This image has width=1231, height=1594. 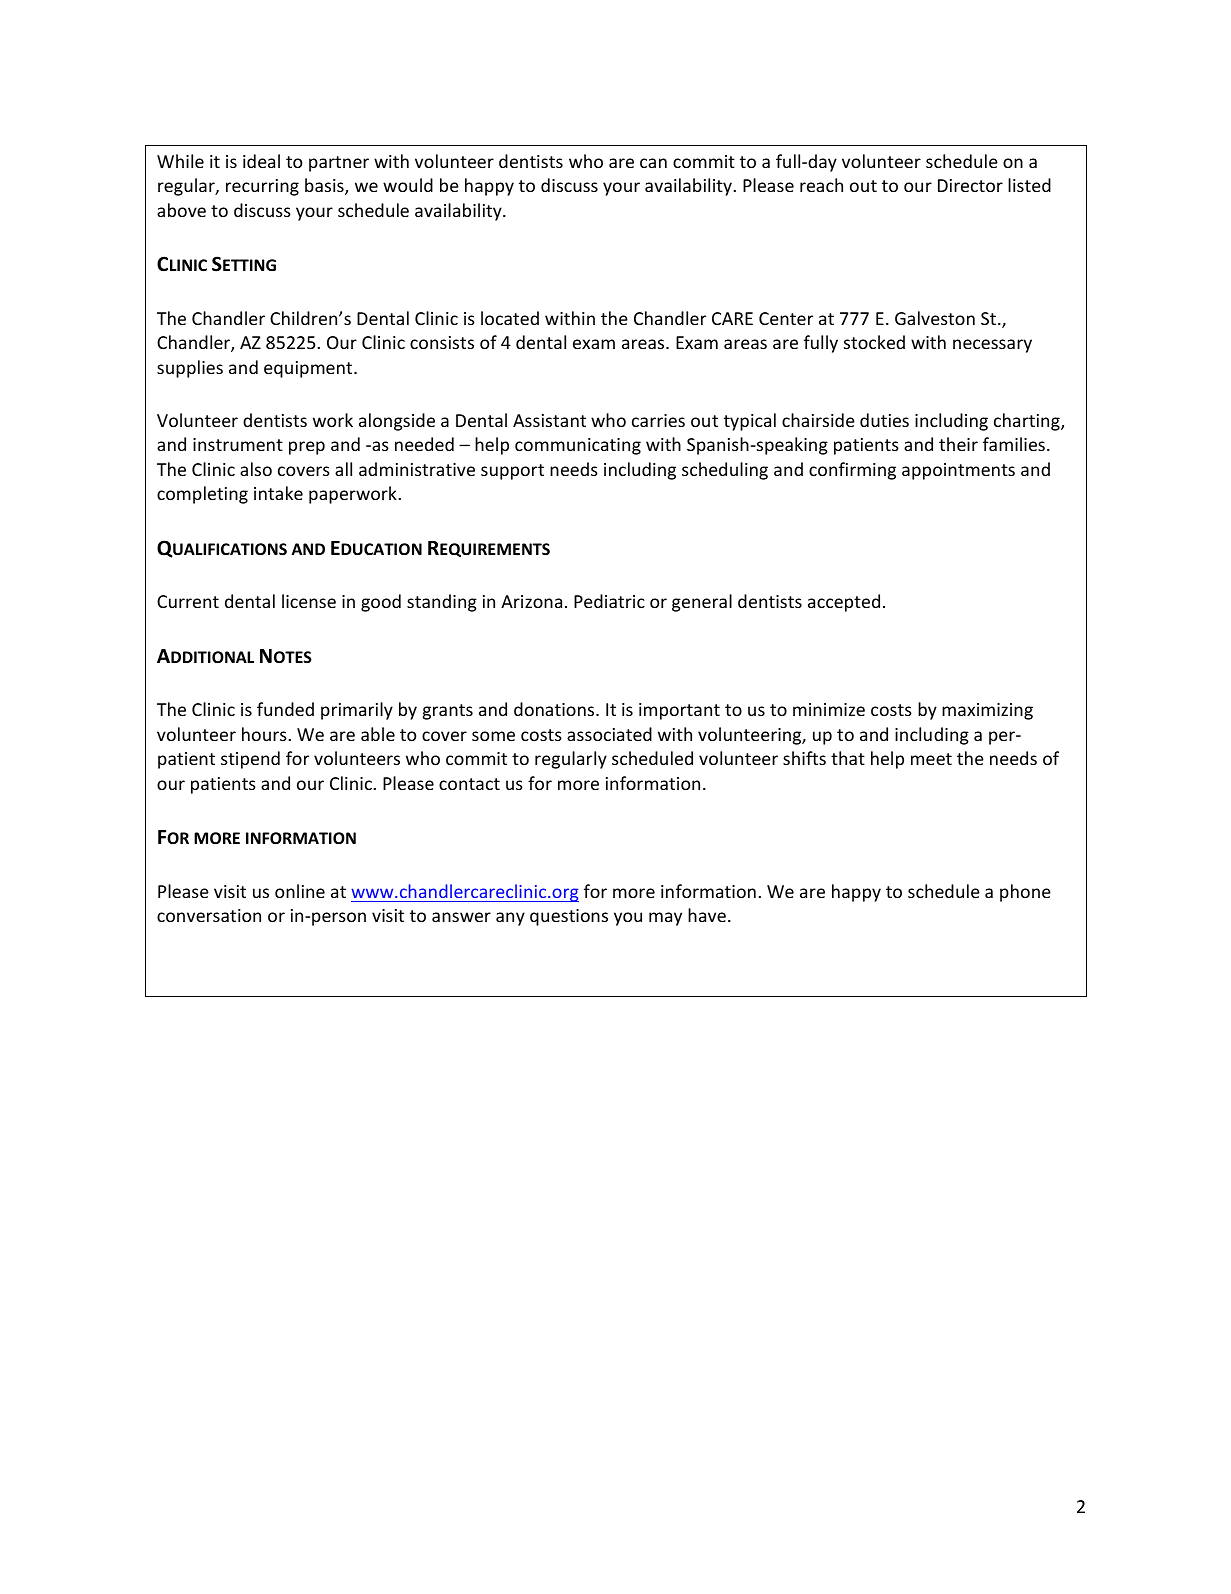 I want to click on recurring, so click(x=262, y=187).
